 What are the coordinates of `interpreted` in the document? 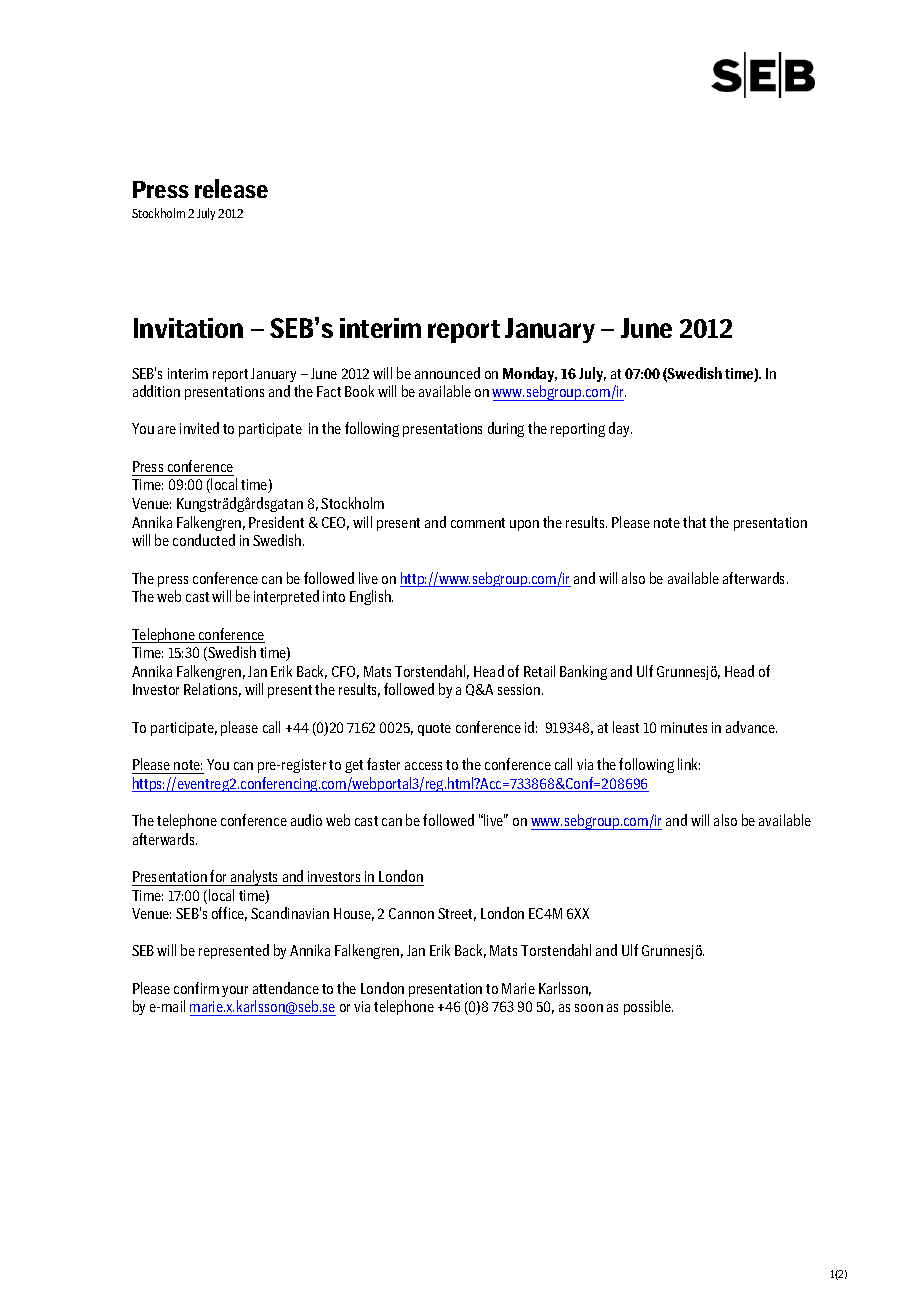 It's located at (286, 597).
